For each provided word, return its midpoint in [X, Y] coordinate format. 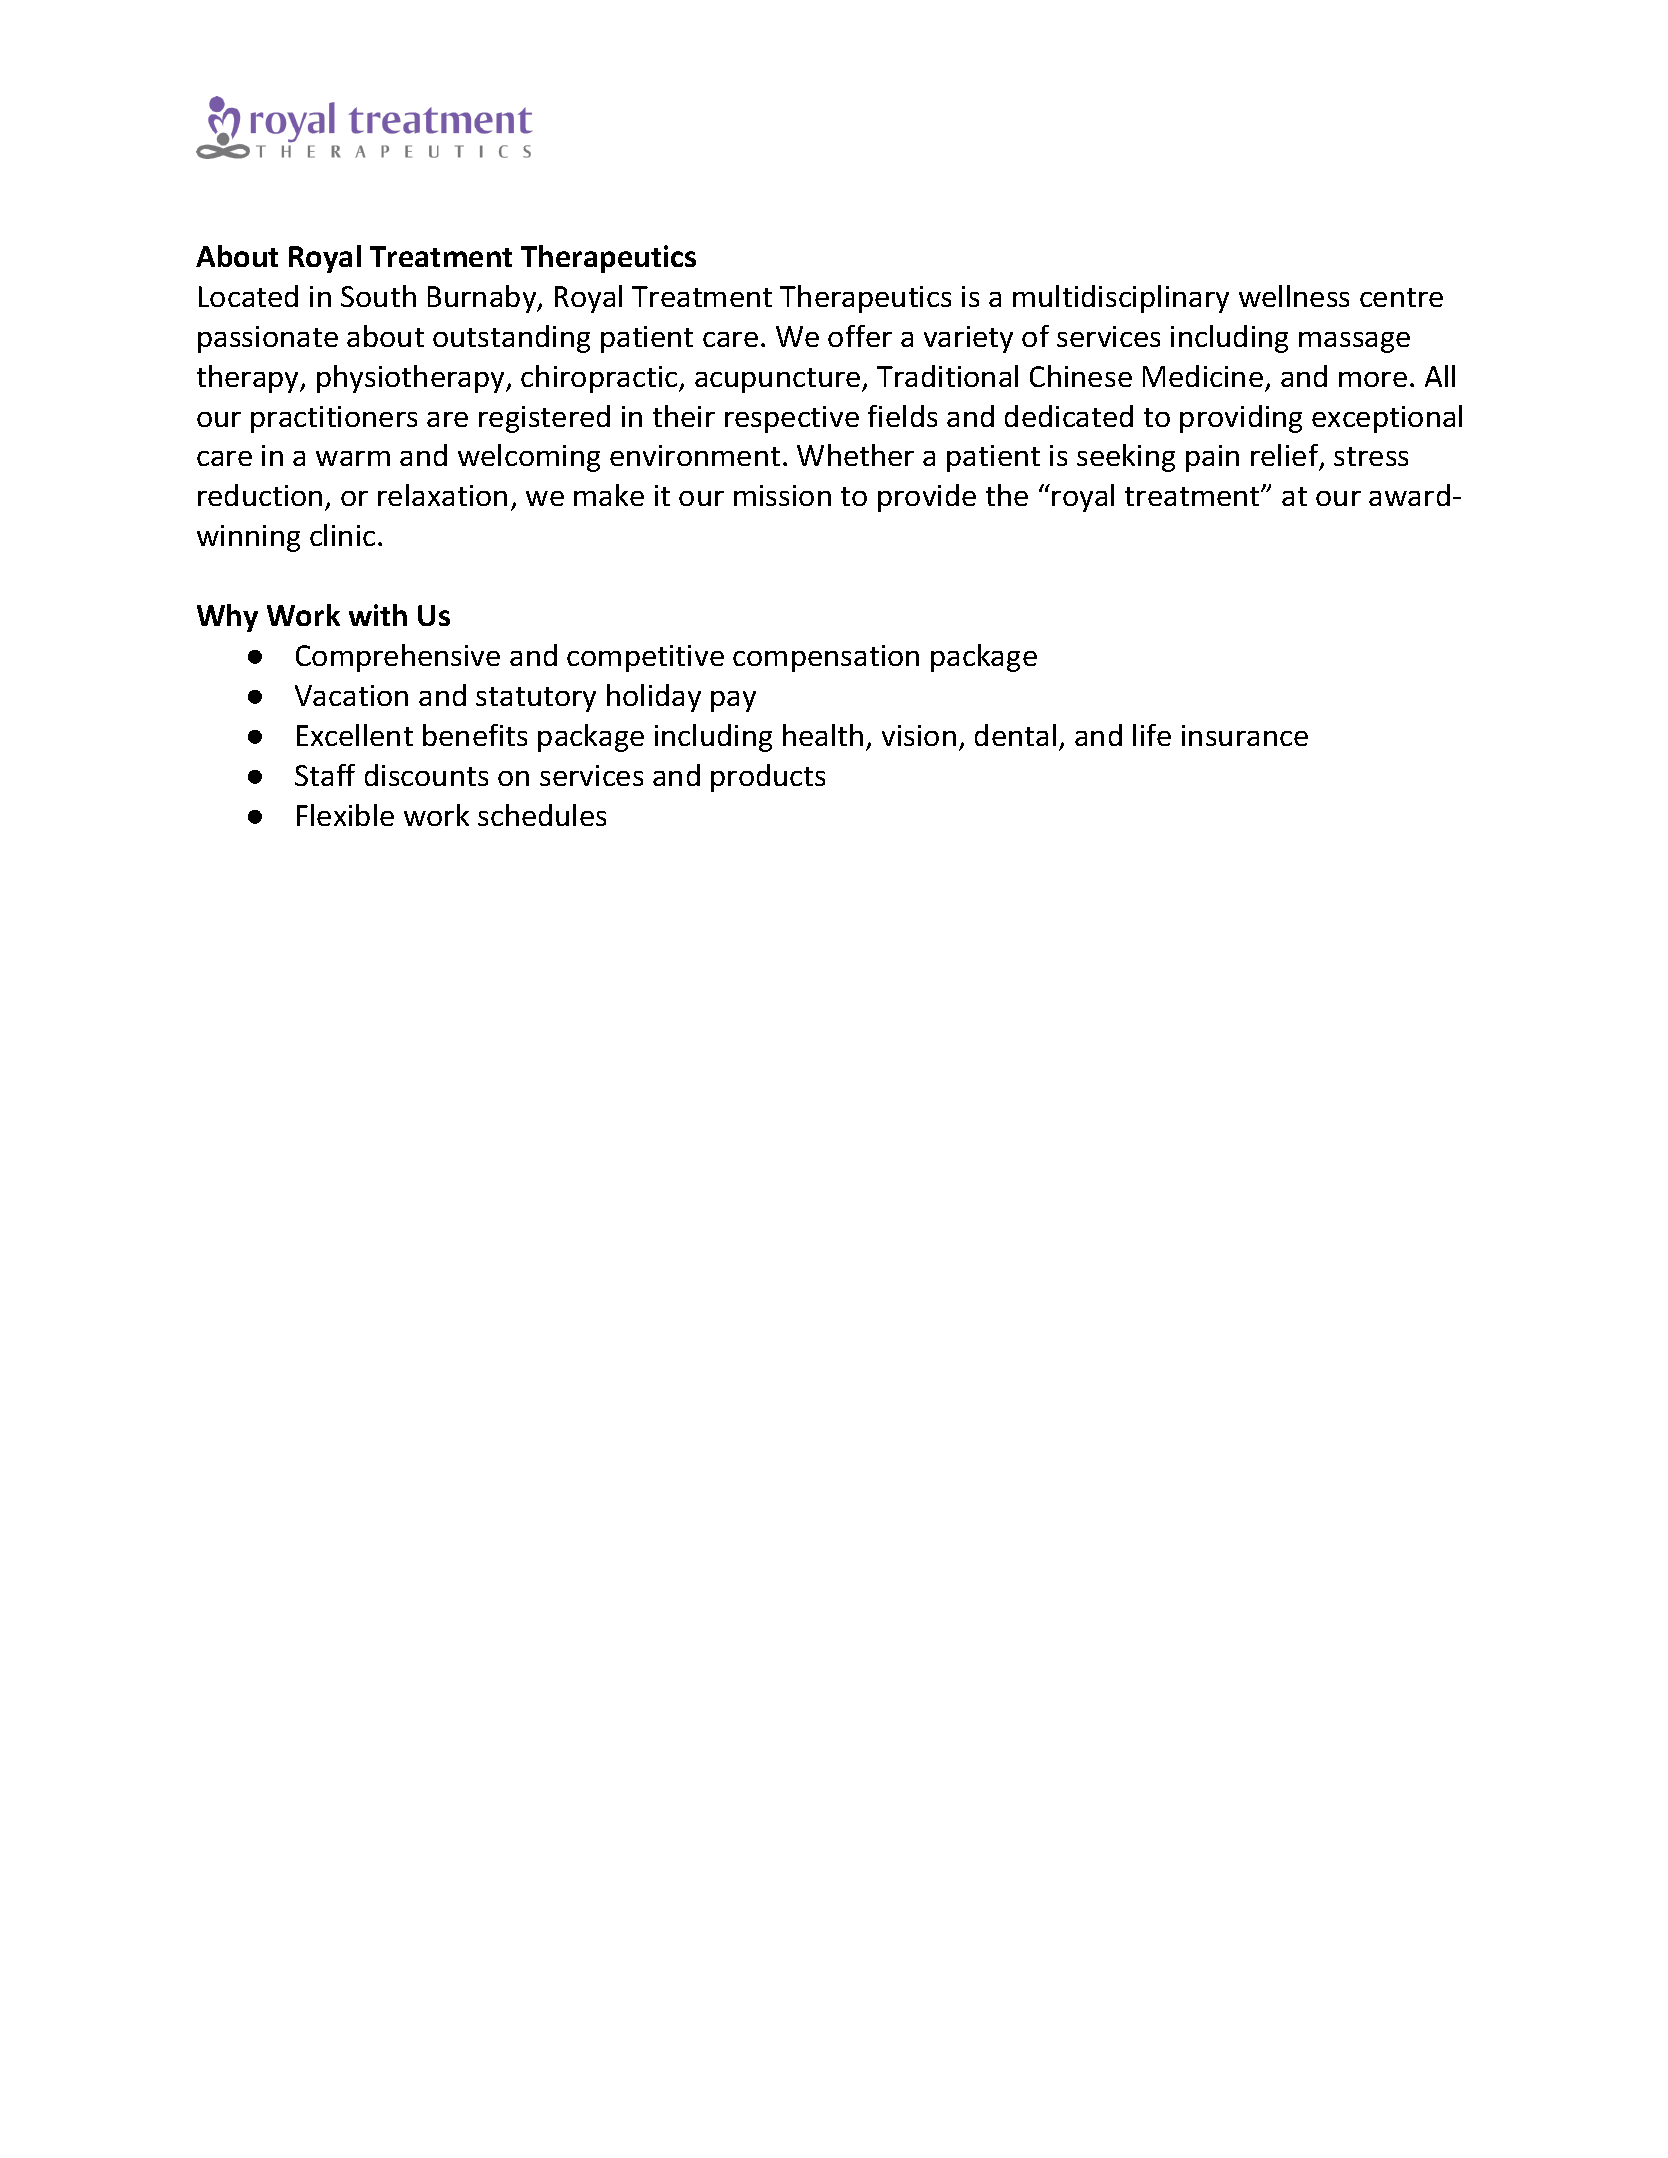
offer [860, 336]
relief [1286, 457]
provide [927, 498]
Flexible [345, 815]
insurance [1245, 735]
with [378, 615]
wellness [1294, 296]
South [378, 296]
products [768, 778]
